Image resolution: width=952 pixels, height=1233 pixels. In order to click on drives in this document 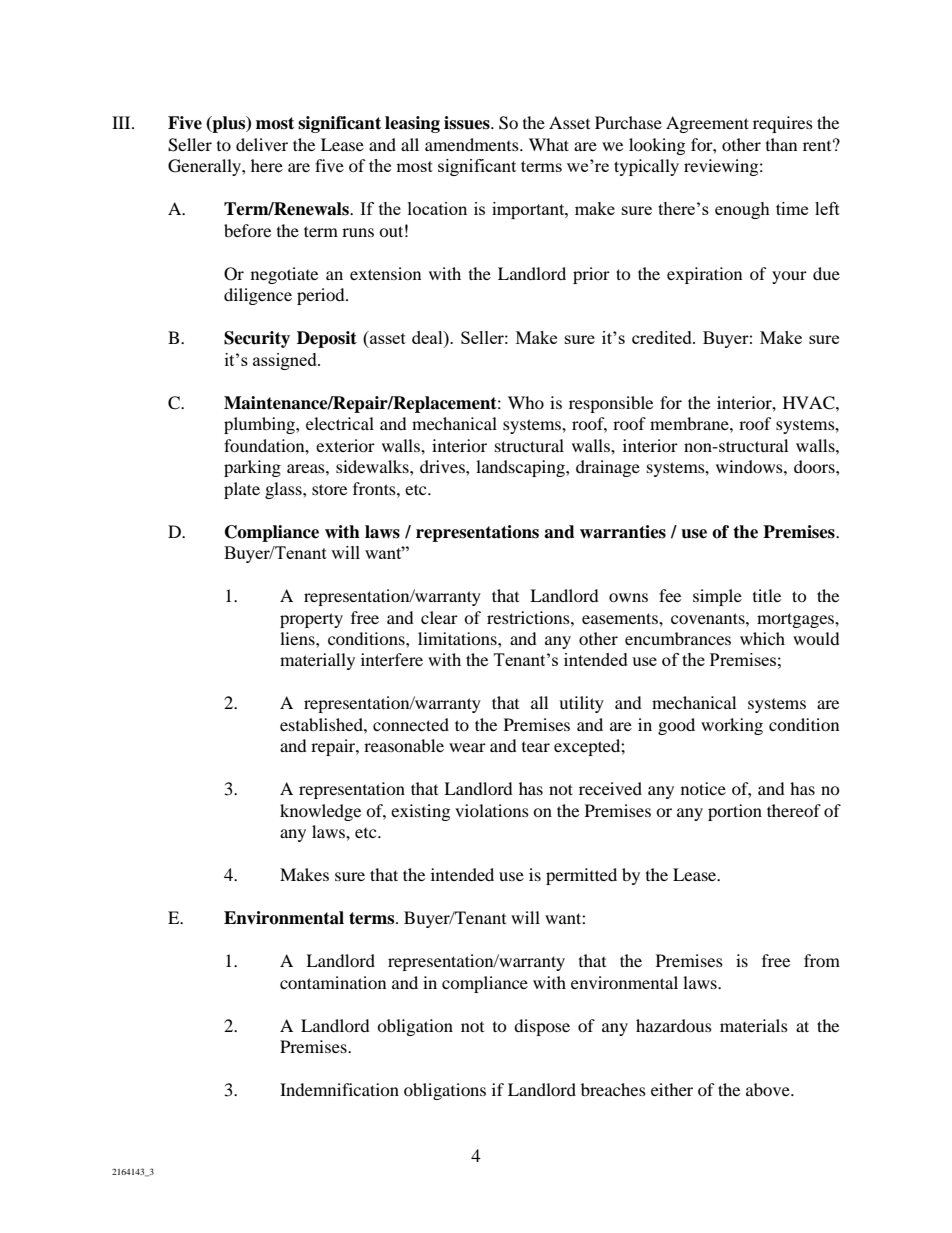, I will do `click(443, 466)`.
